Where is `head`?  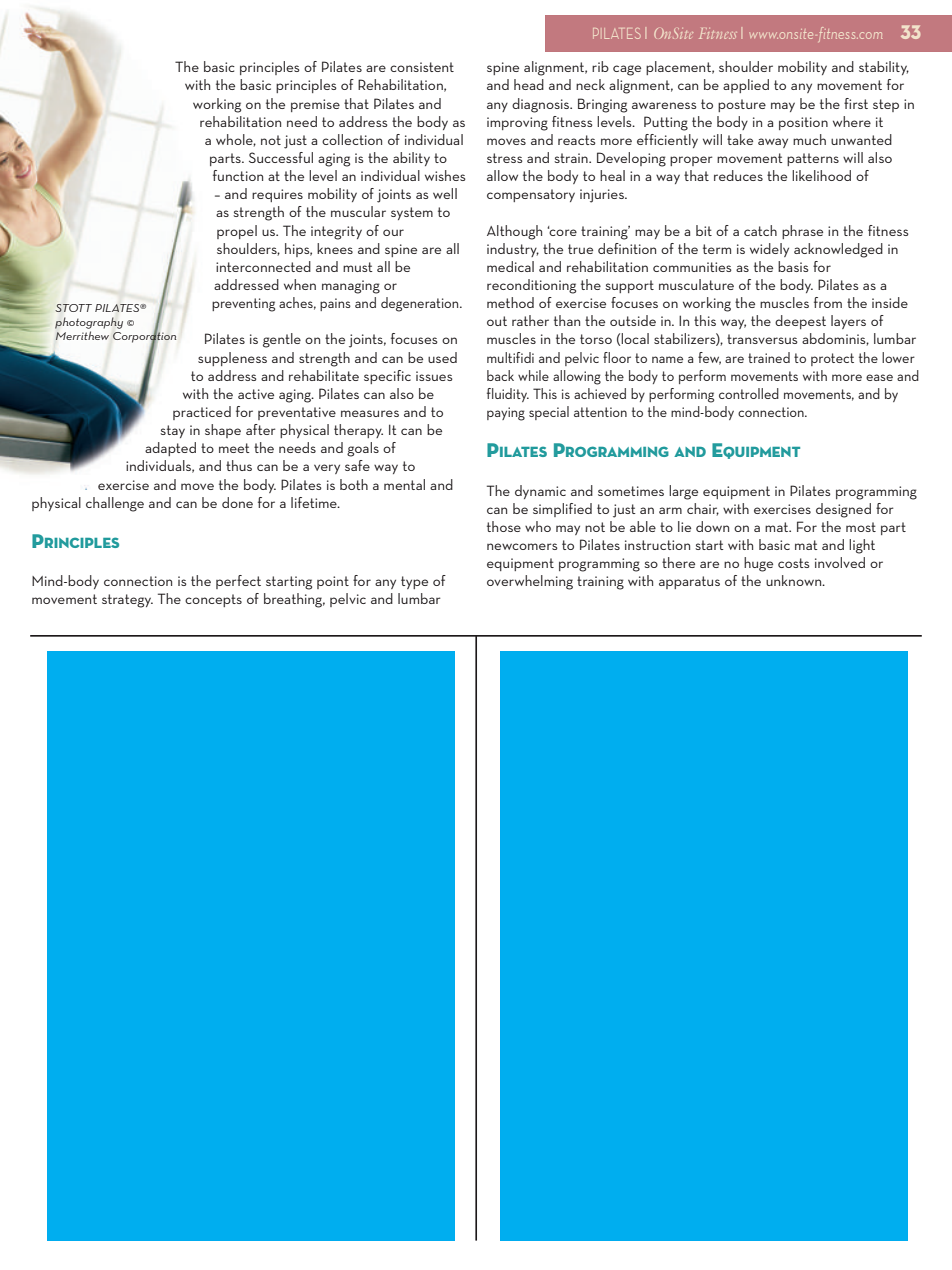
head is located at coordinates (529, 84).
